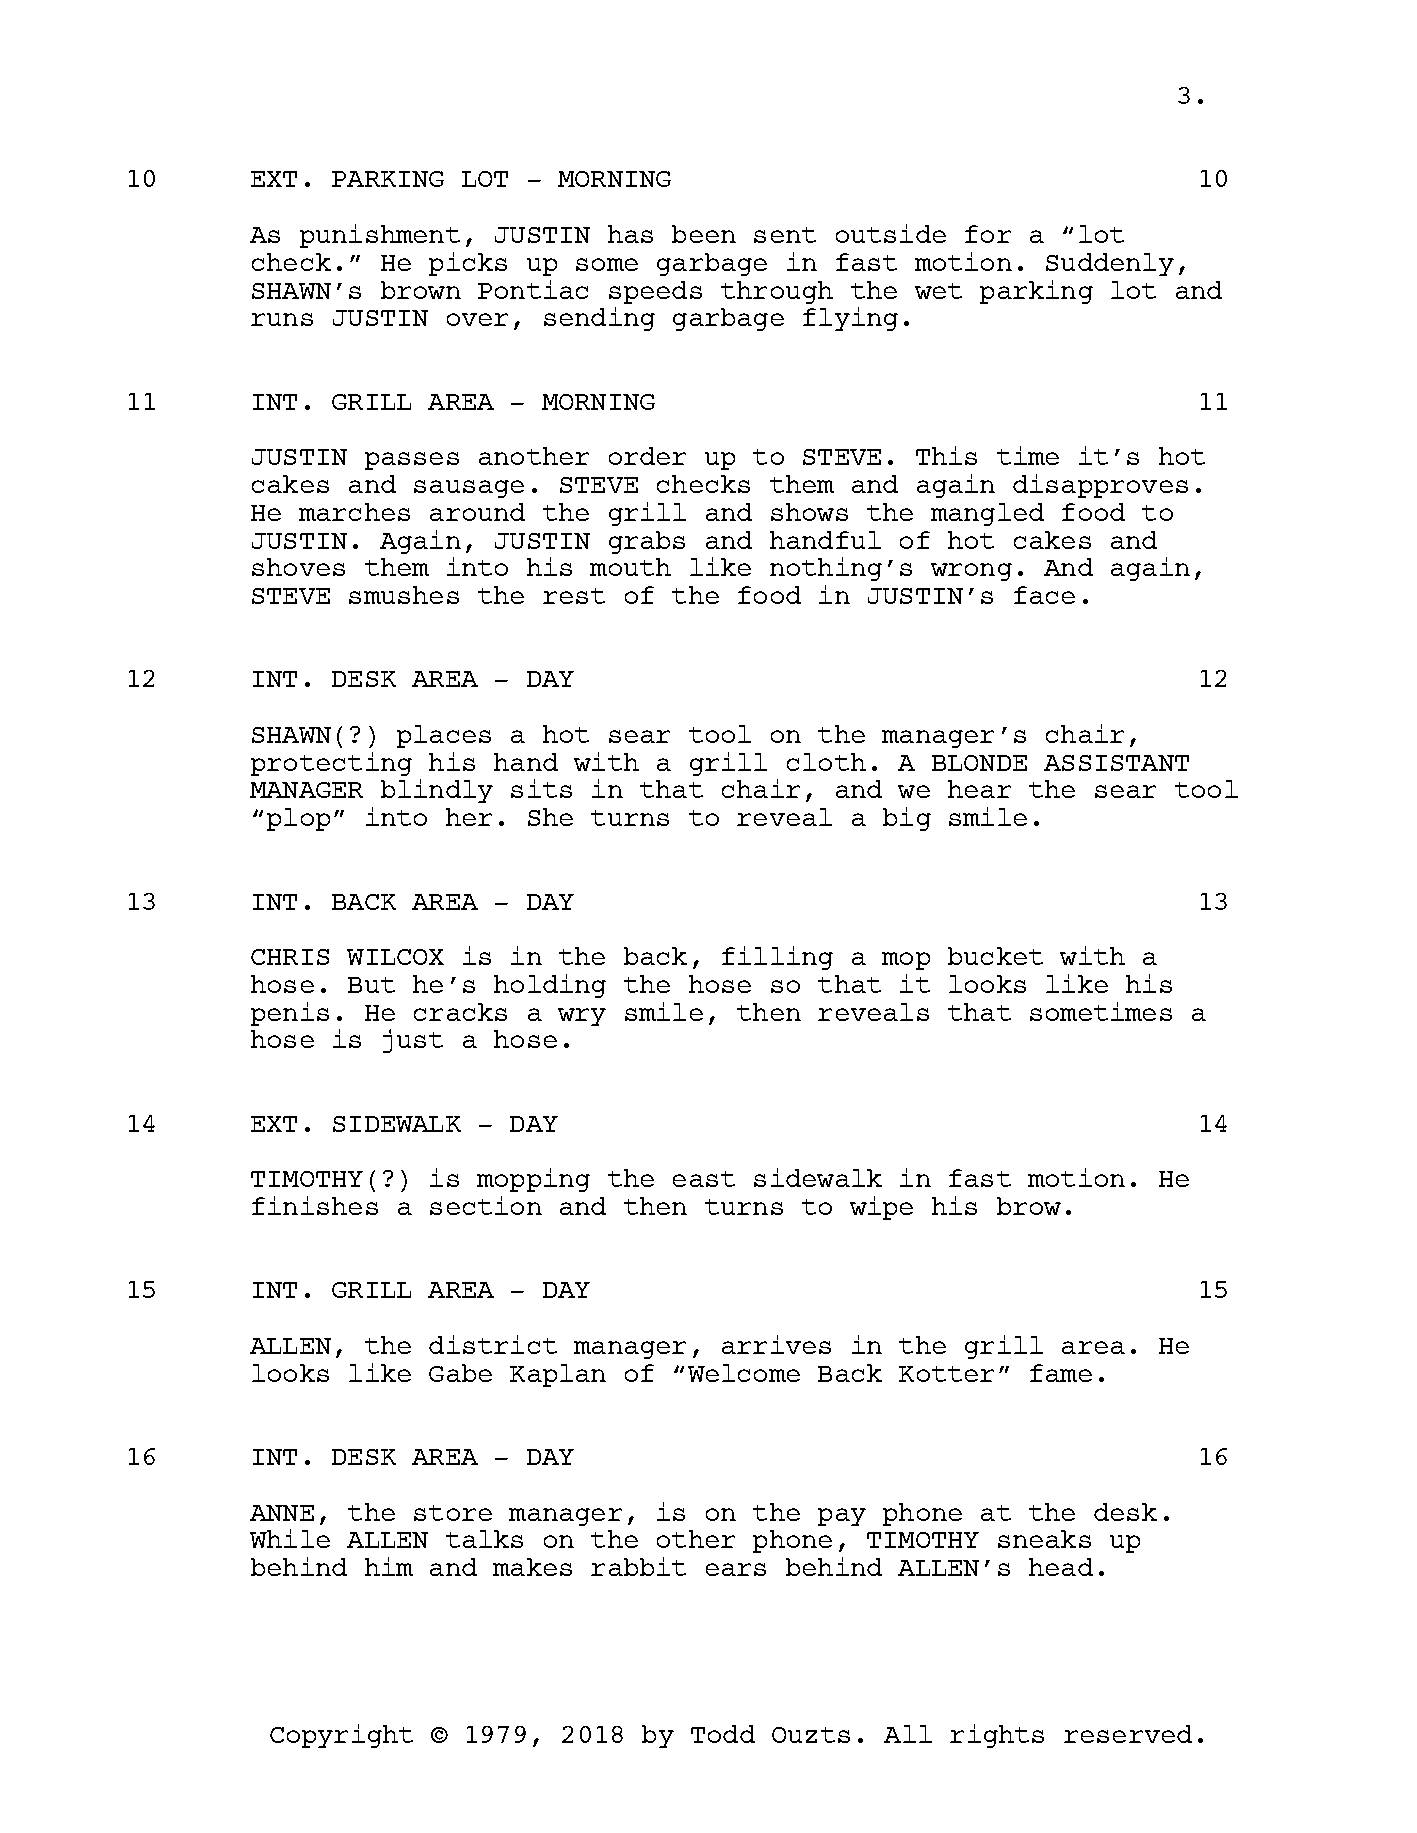 The height and width of the screenshot is (1833, 1417). I want to click on face, so click(1044, 595).
